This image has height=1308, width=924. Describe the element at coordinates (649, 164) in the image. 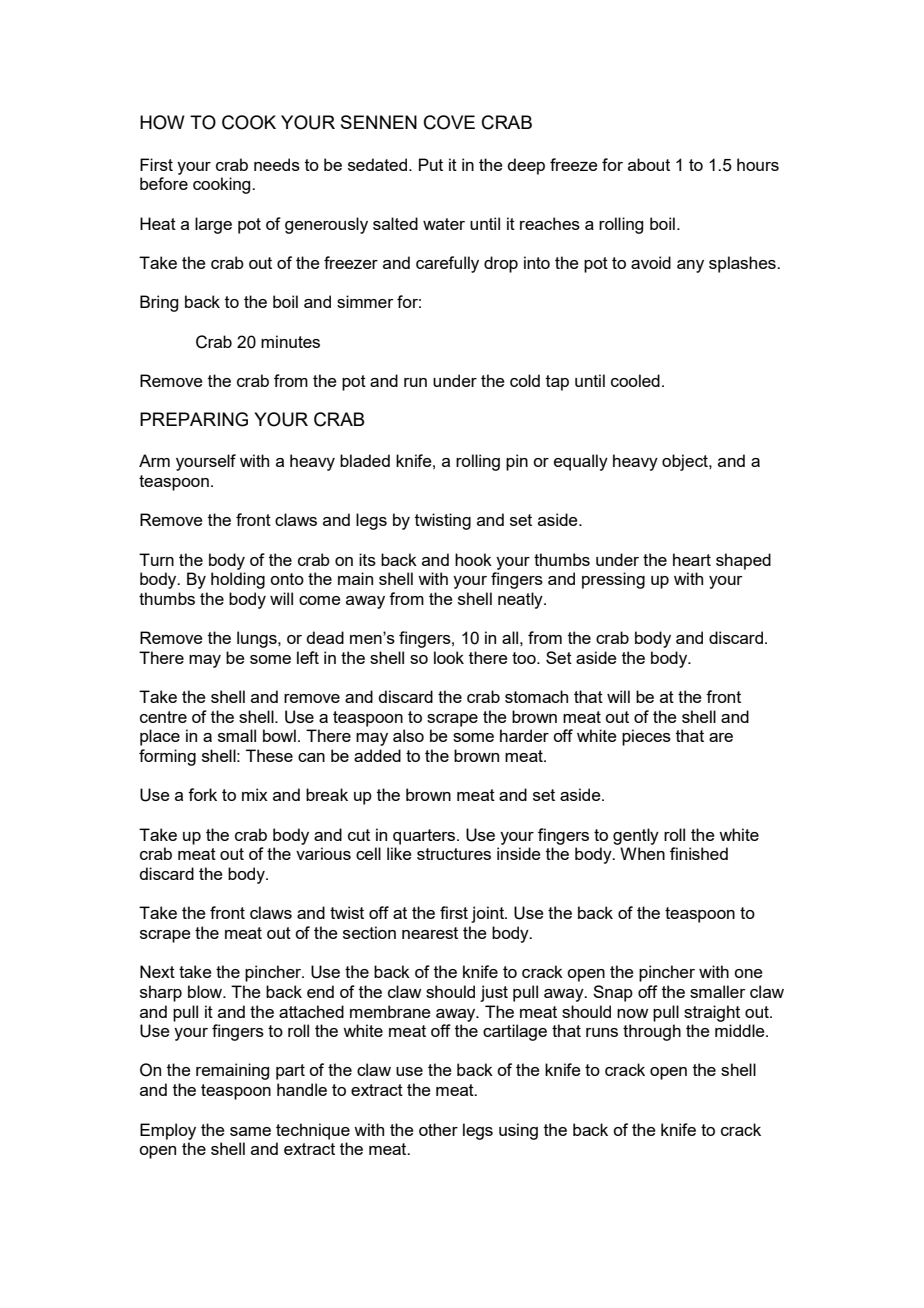

I see `about` at that location.
